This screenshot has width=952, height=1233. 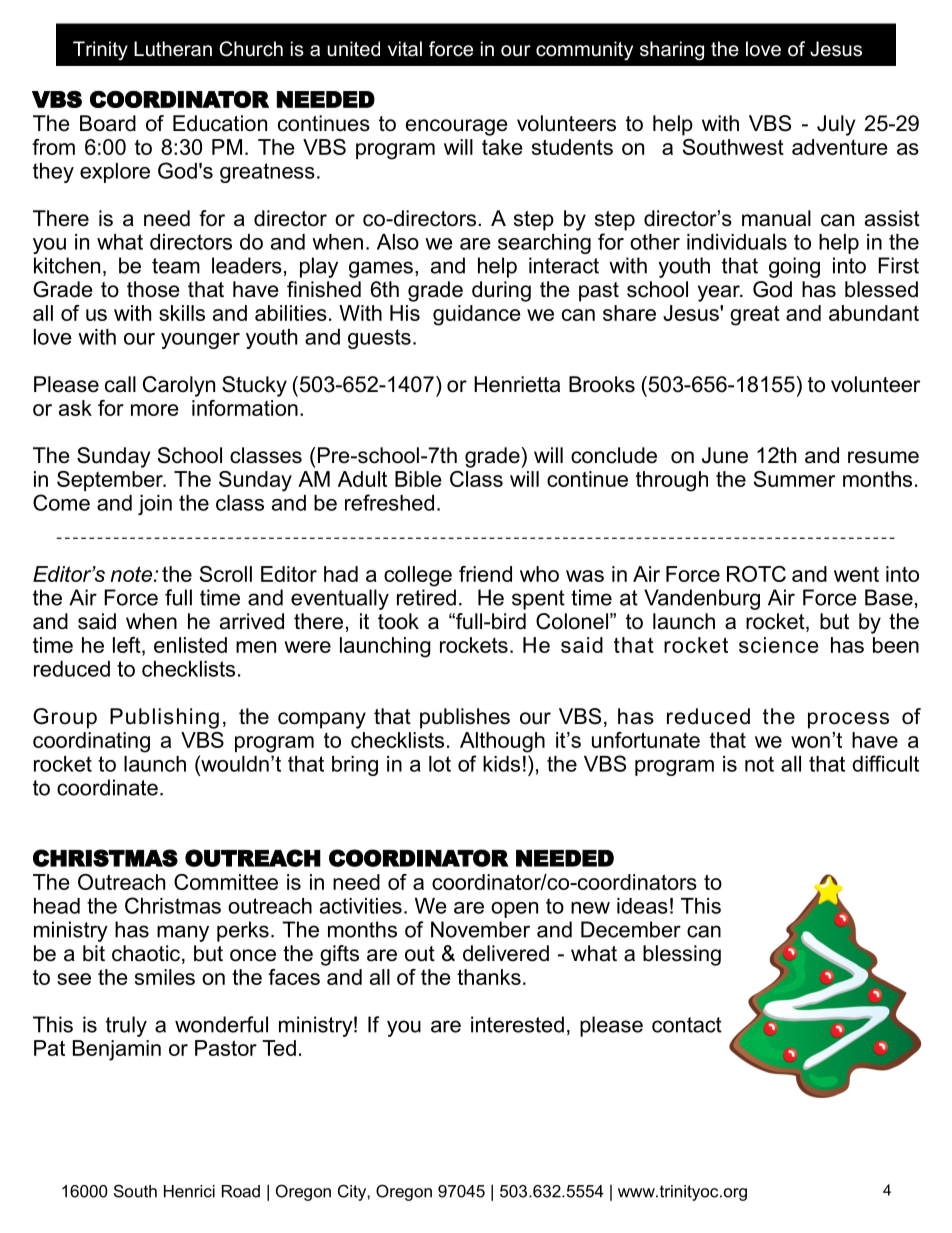 What do you see at coordinates (173, 49) in the screenshot?
I see `Lutheran` at bounding box center [173, 49].
